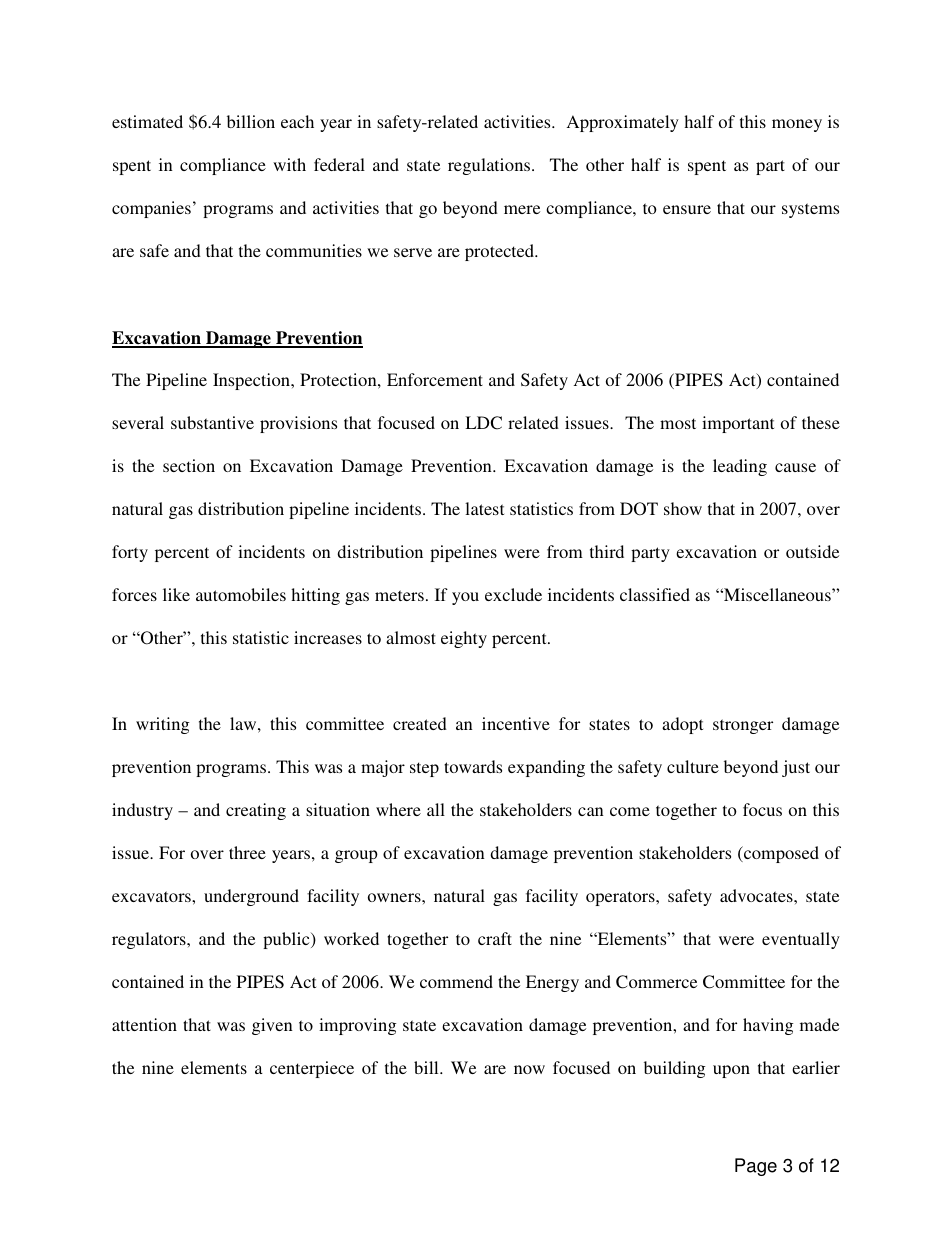 The image size is (952, 1233). What do you see at coordinates (312, 1069) in the page?
I see `centerpiece` at bounding box center [312, 1069].
